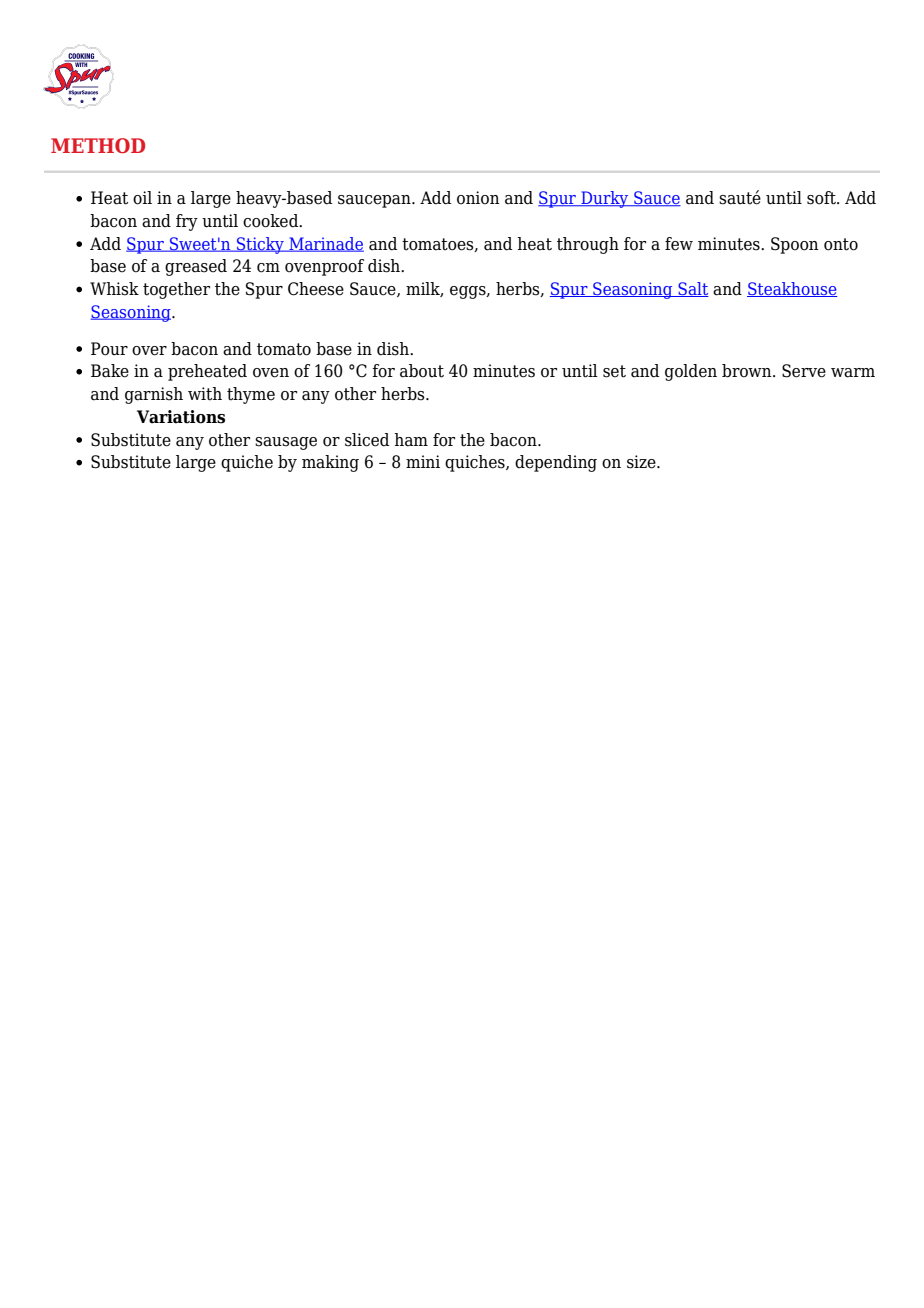 The height and width of the screenshot is (1308, 924). Describe the element at coordinates (748, 371) in the screenshot. I see `brown` at that location.
